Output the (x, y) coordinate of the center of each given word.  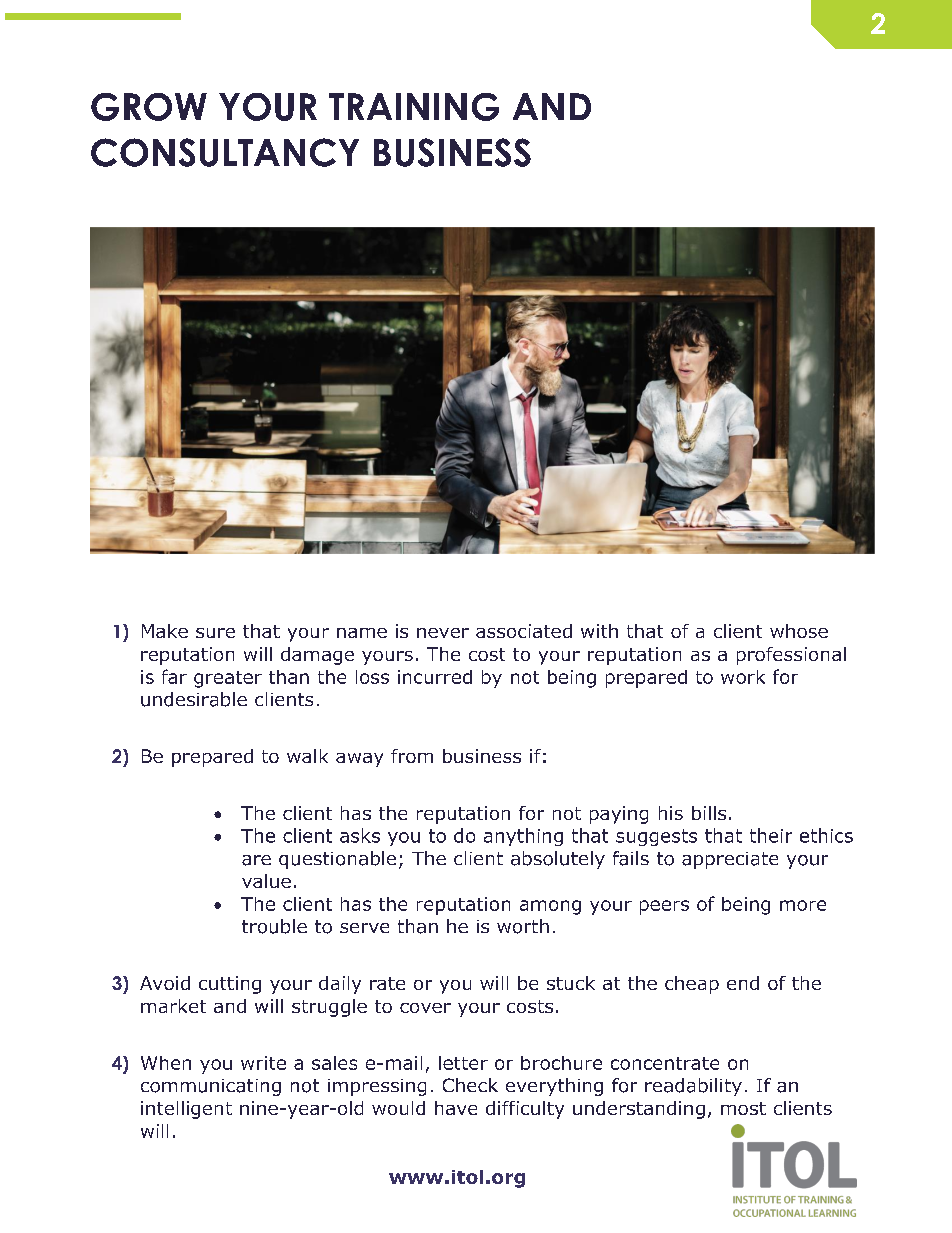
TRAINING (414, 107)
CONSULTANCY (225, 152)
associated (524, 631)
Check (470, 1085)
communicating (211, 1087)
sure (215, 633)
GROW (149, 107)
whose (799, 631)
